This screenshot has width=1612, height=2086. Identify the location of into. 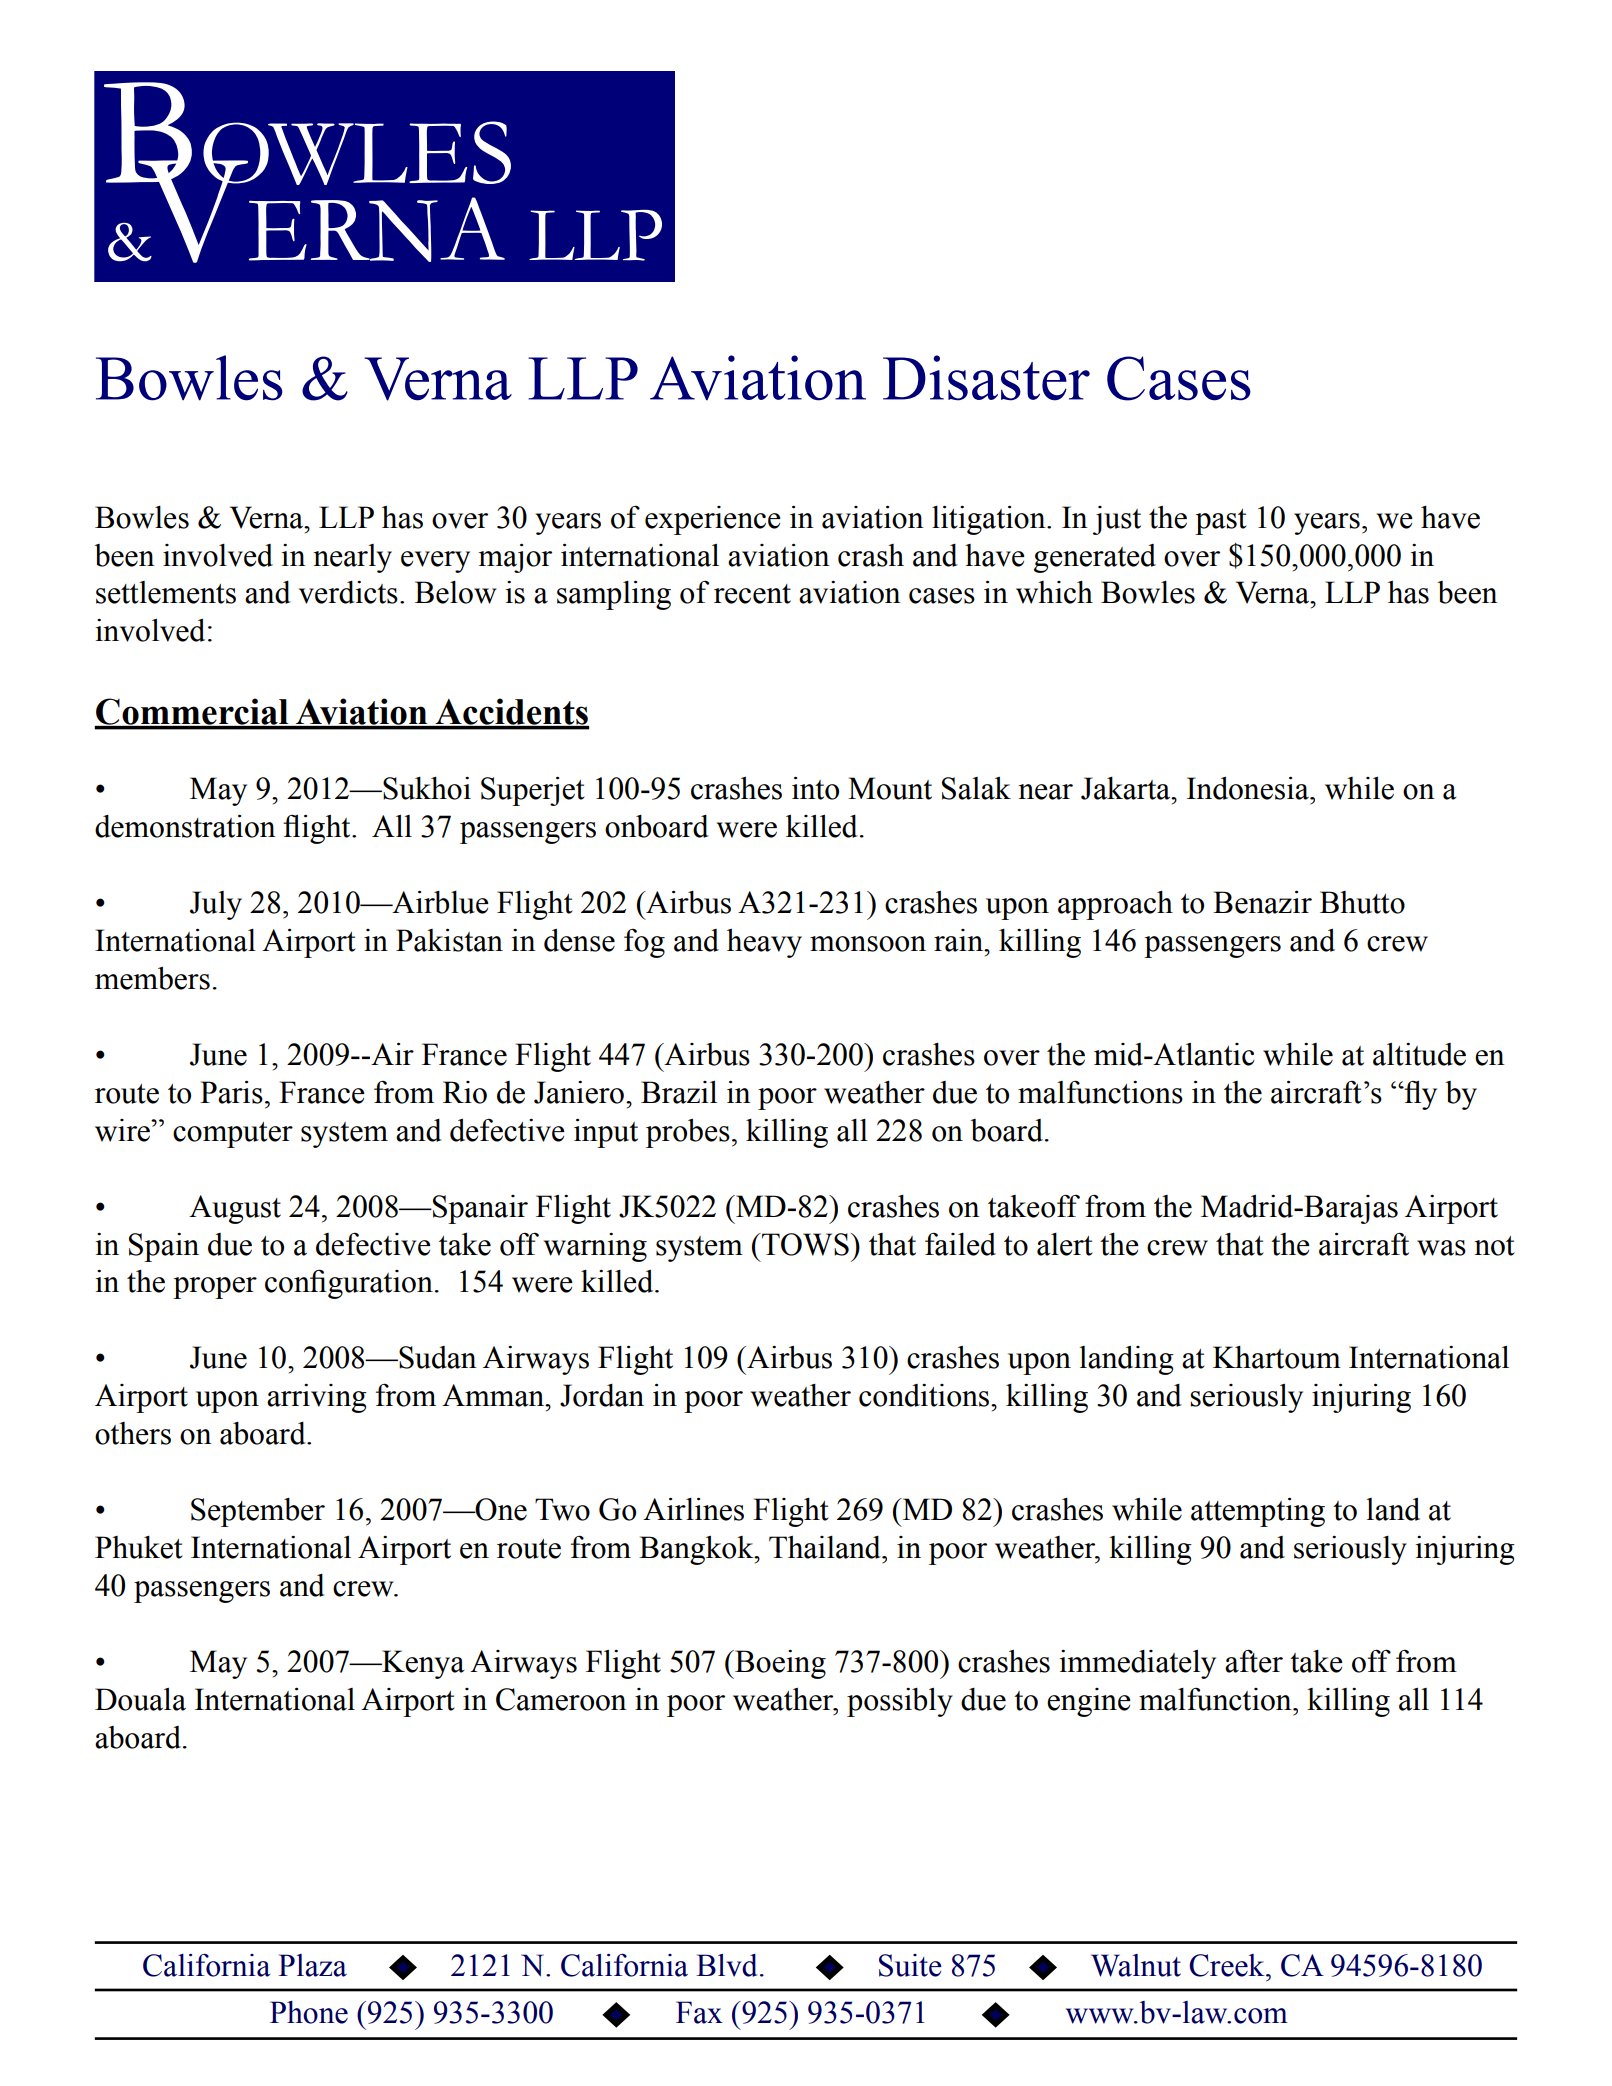
(815, 788).
